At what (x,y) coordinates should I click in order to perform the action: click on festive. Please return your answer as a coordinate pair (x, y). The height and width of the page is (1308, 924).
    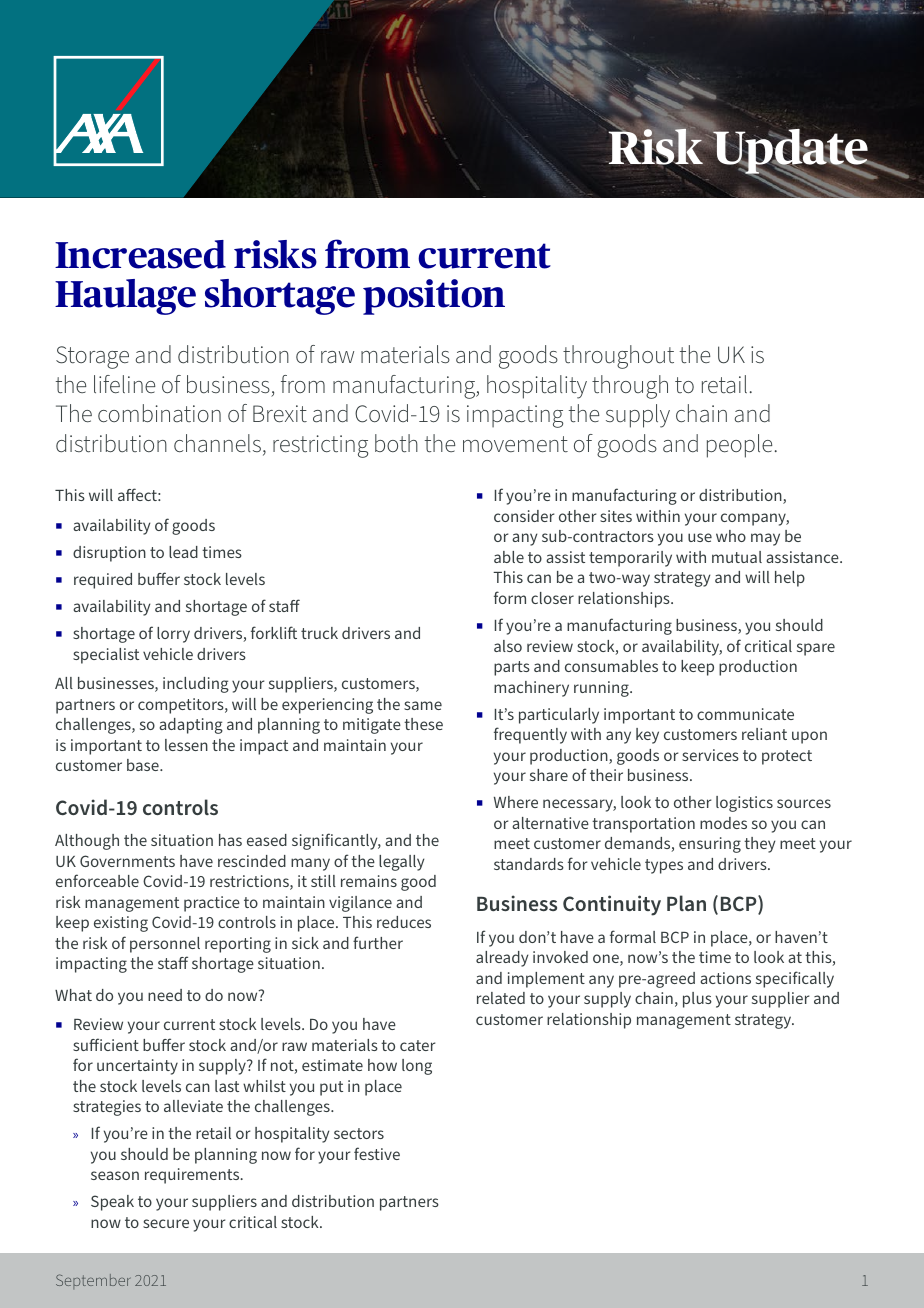
    Looking at the image, I should click on (377, 1153).
